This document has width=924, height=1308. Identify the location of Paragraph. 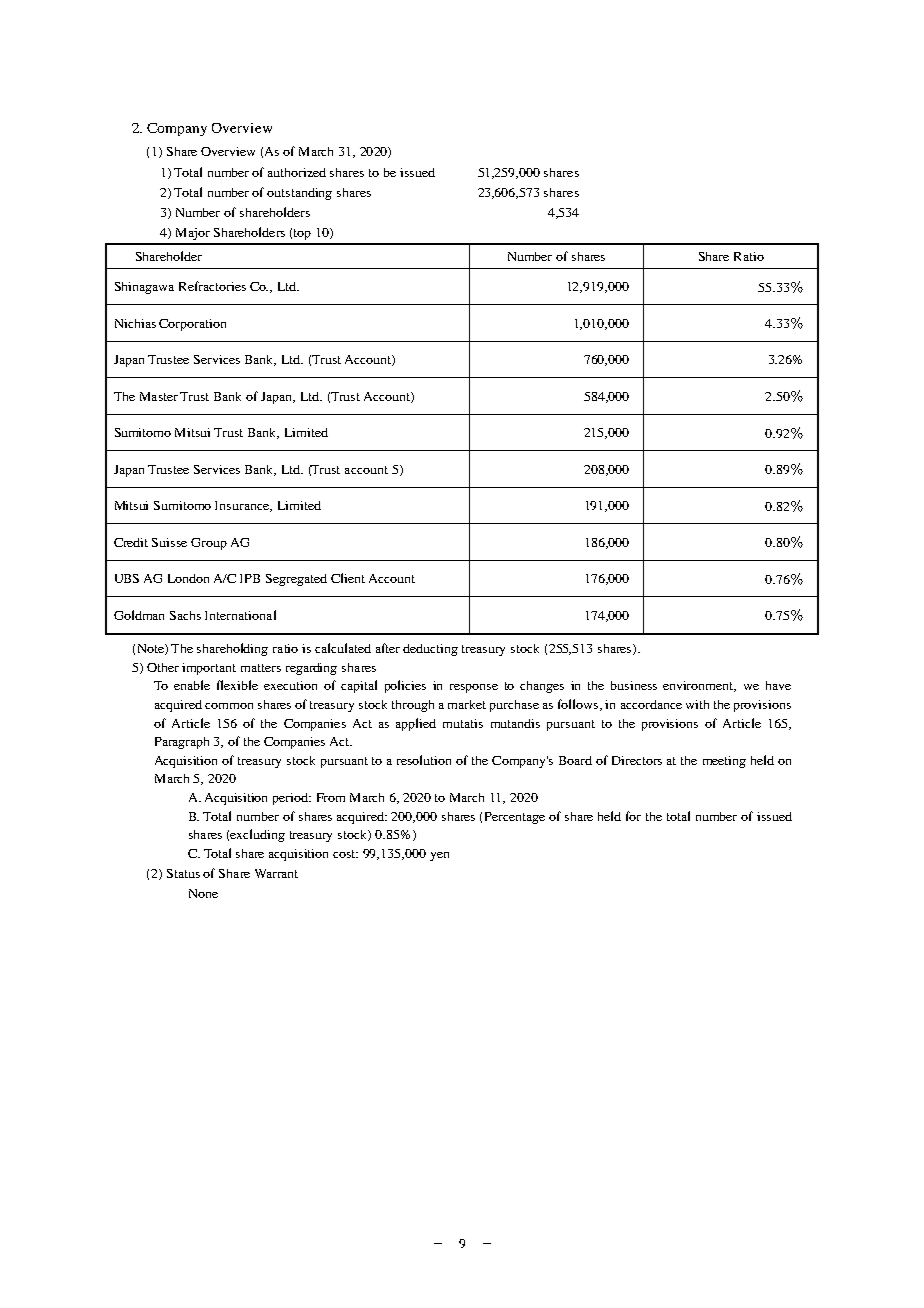
(182, 743).
